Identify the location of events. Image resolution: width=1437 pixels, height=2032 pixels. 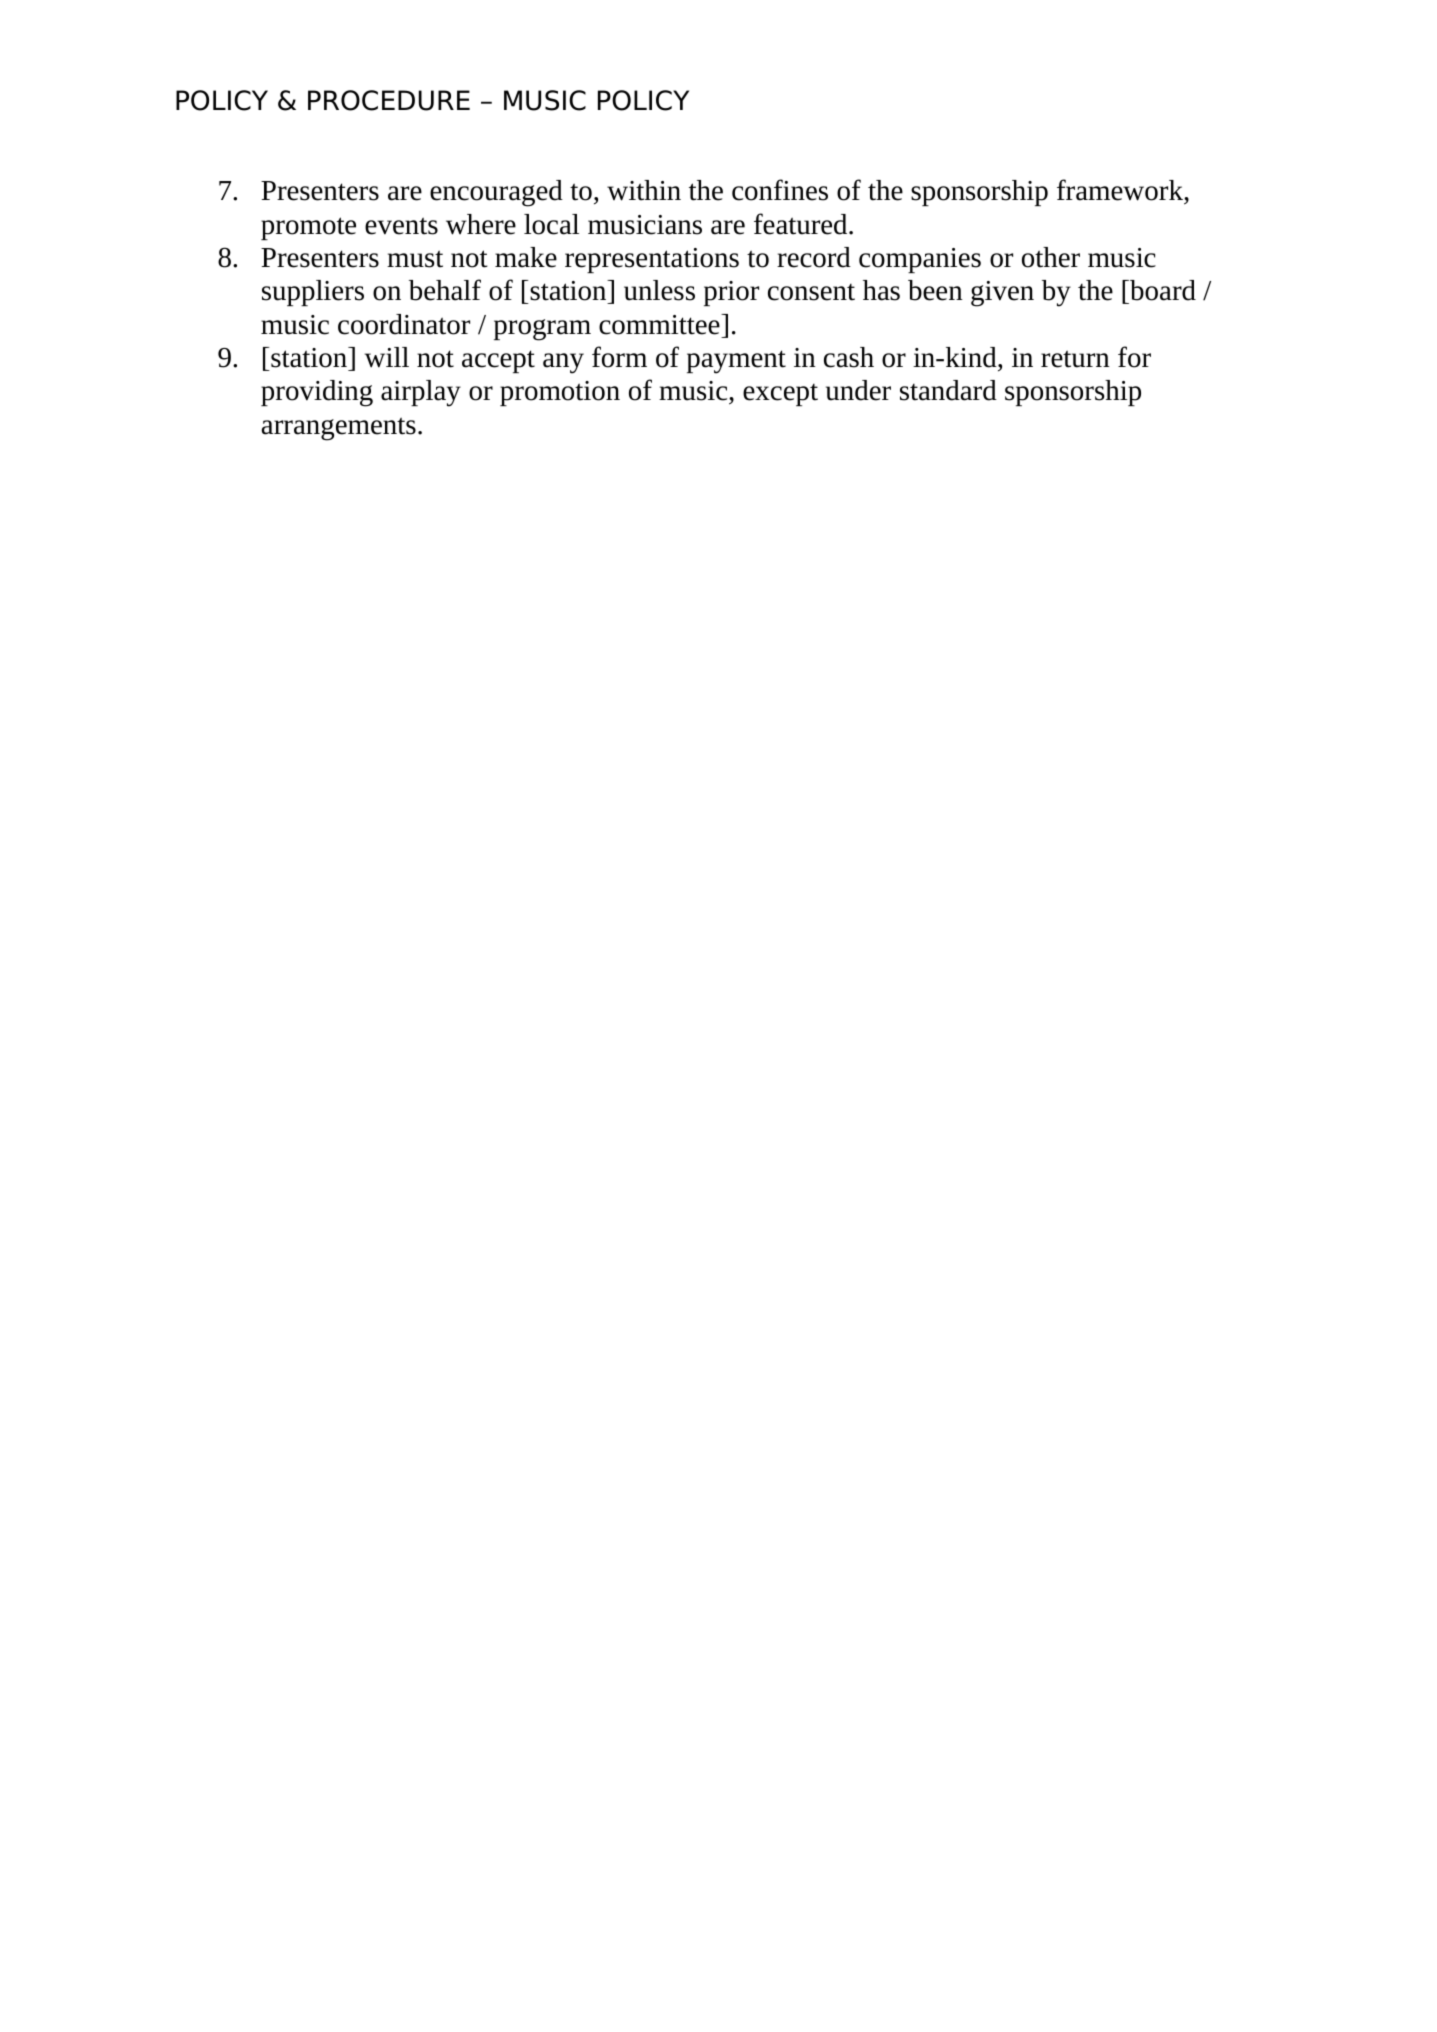
(401, 226).
